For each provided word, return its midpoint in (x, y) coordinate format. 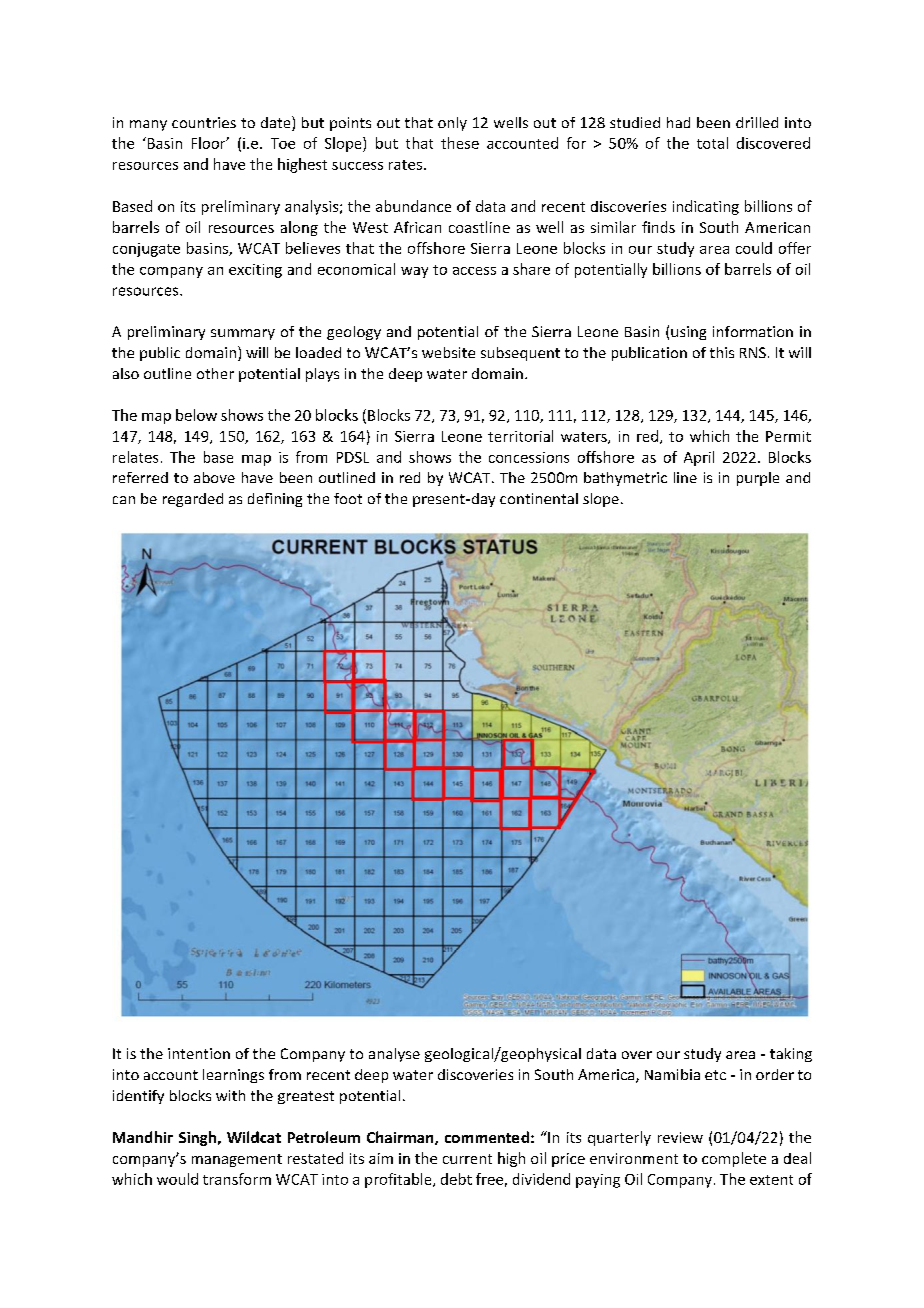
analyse (394, 1055)
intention (199, 1053)
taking (791, 1055)
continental (539, 498)
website (448, 352)
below (196, 415)
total (712, 143)
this (722, 352)
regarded (193, 500)
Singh (197, 1138)
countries (204, 122)
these (460, 143)
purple (758, 479)
